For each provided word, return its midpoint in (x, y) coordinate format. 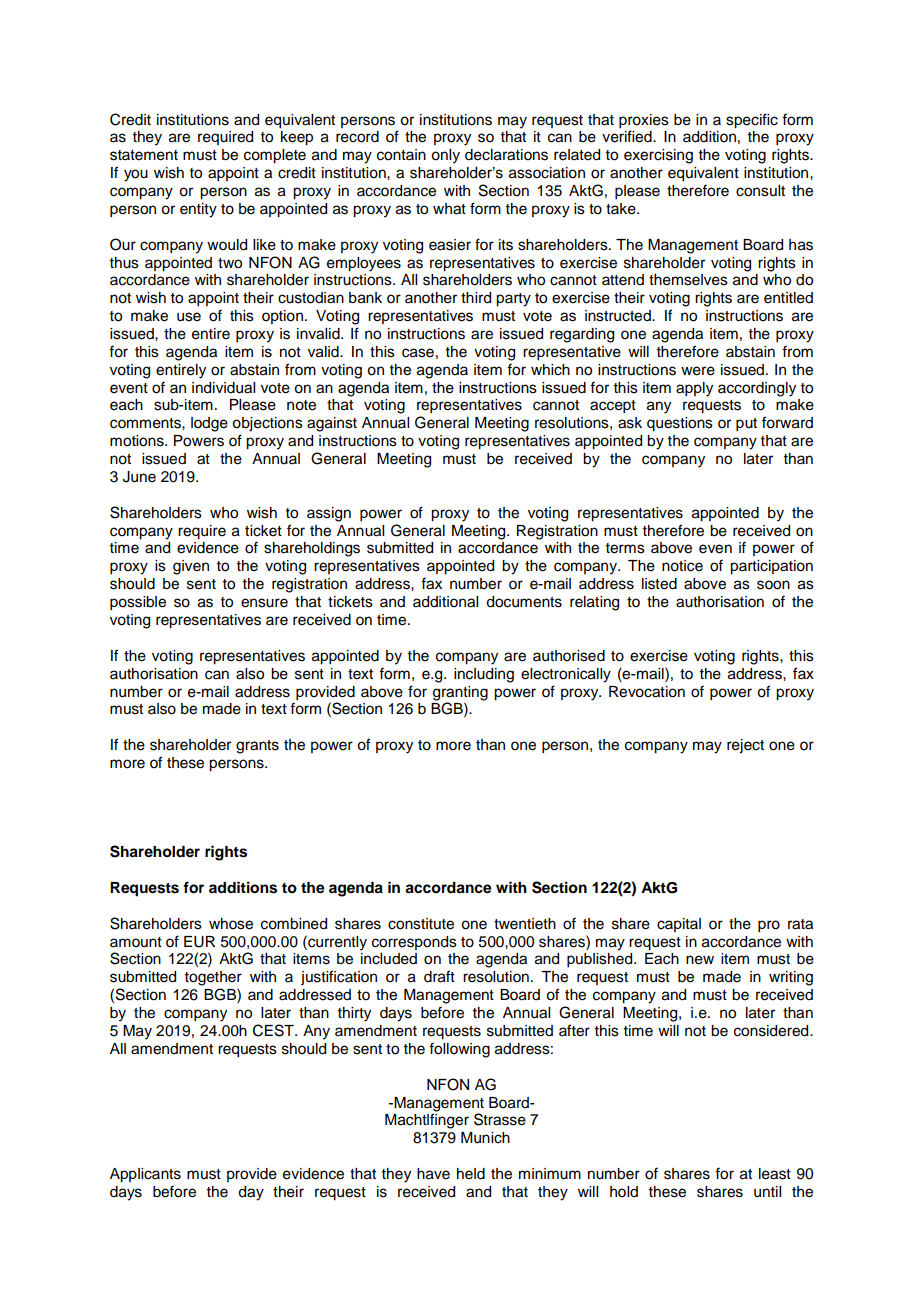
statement (144, 155)
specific (752, 121)
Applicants (145, 1175)
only (445, 156)
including (484, 675)
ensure (264, 603)
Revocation (647, 692)
